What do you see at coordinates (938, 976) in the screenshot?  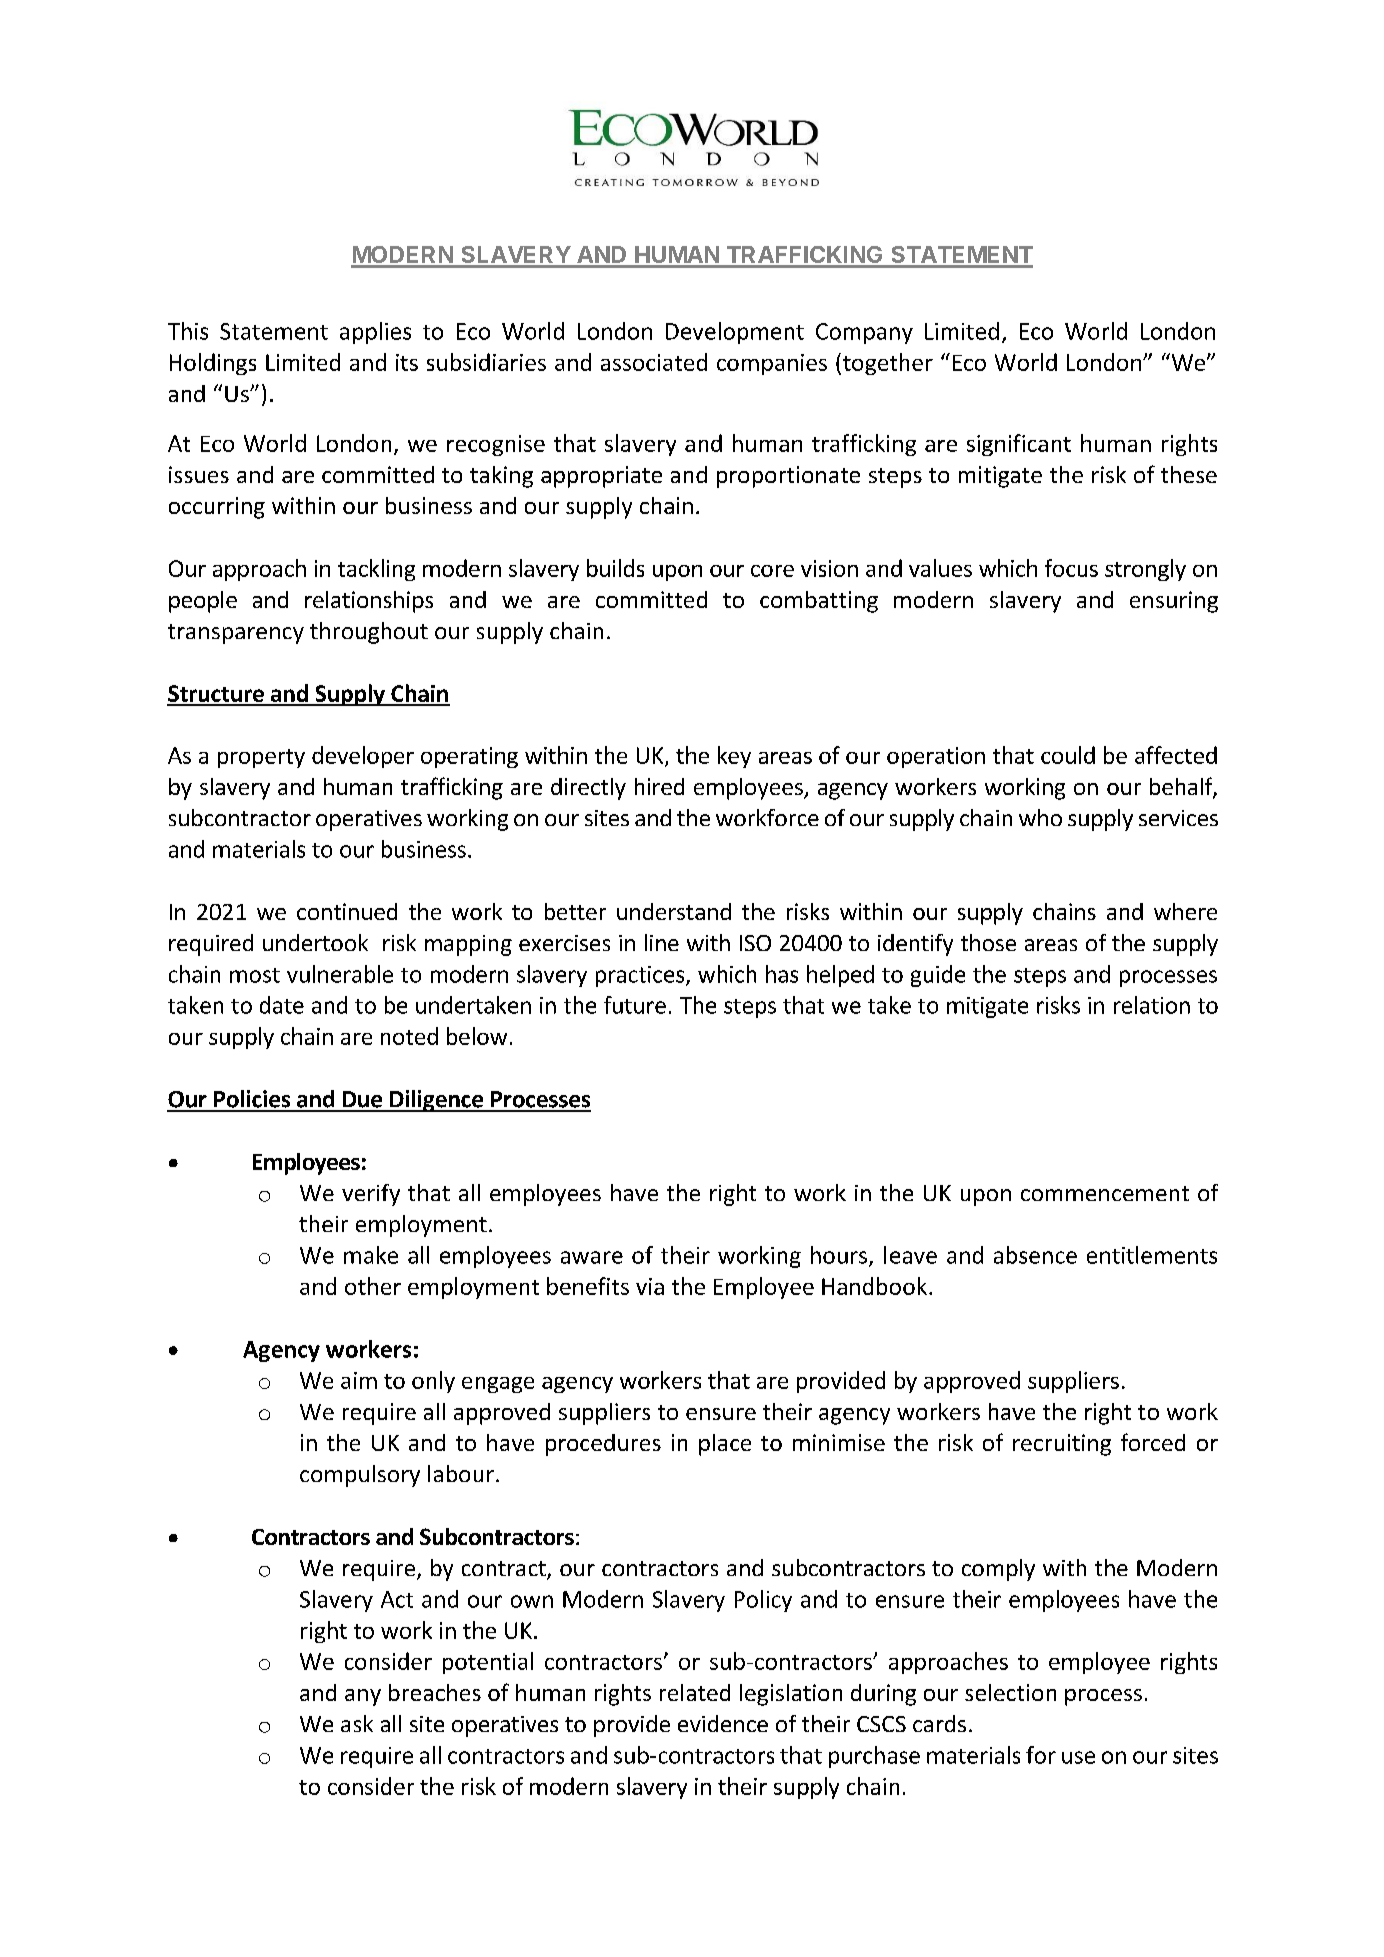 I see `guide` at bounding box center [938, 976].
